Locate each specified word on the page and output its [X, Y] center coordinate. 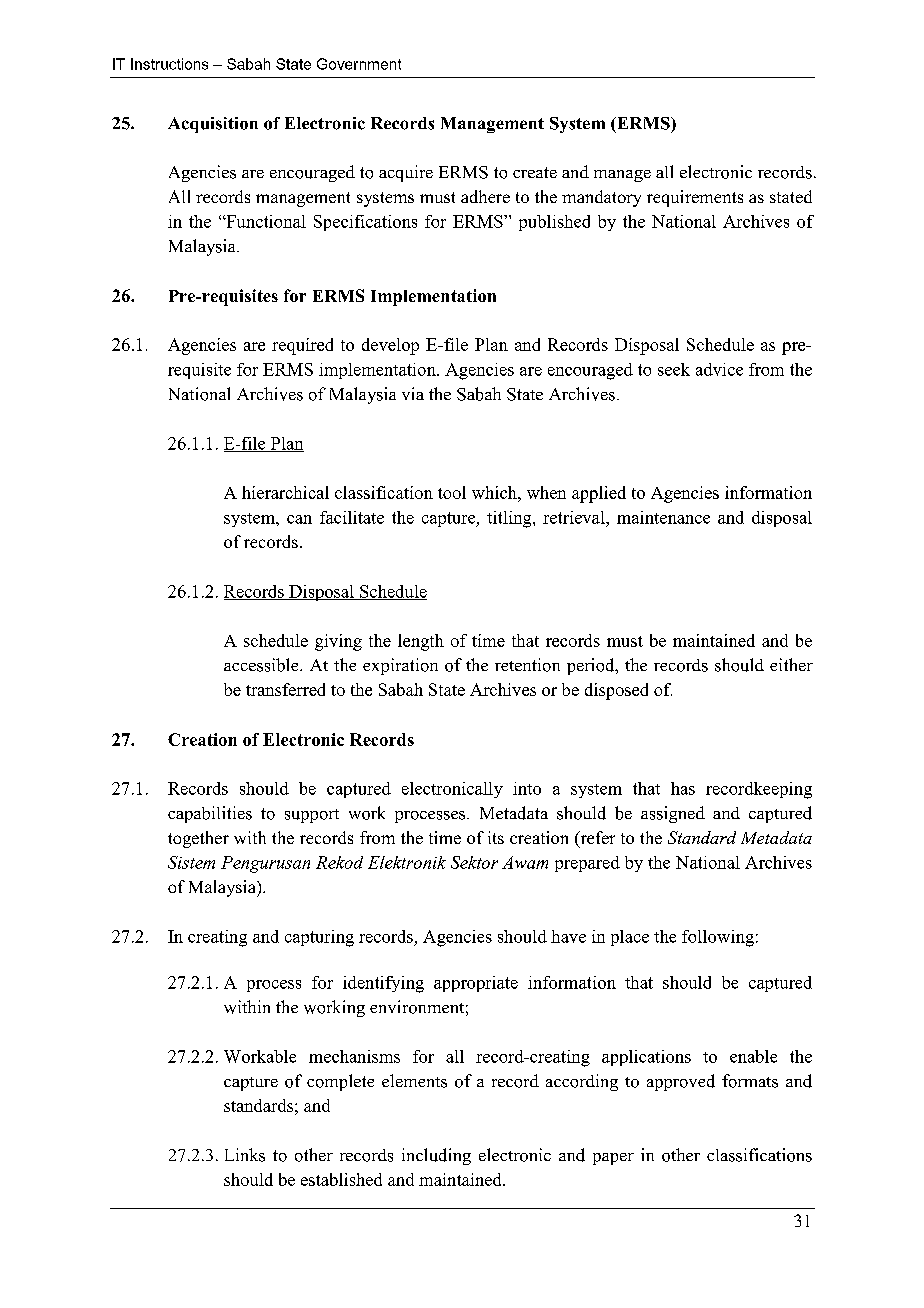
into [527, 788]
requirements [695, 198]
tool [452, 492]
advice [719, 369]
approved [681, 1082]
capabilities [210, 814]
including [436, 1156]
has [683, 788]
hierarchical [285, 492]
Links [245, 1155]
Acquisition [213, 125]
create [535, 172]
